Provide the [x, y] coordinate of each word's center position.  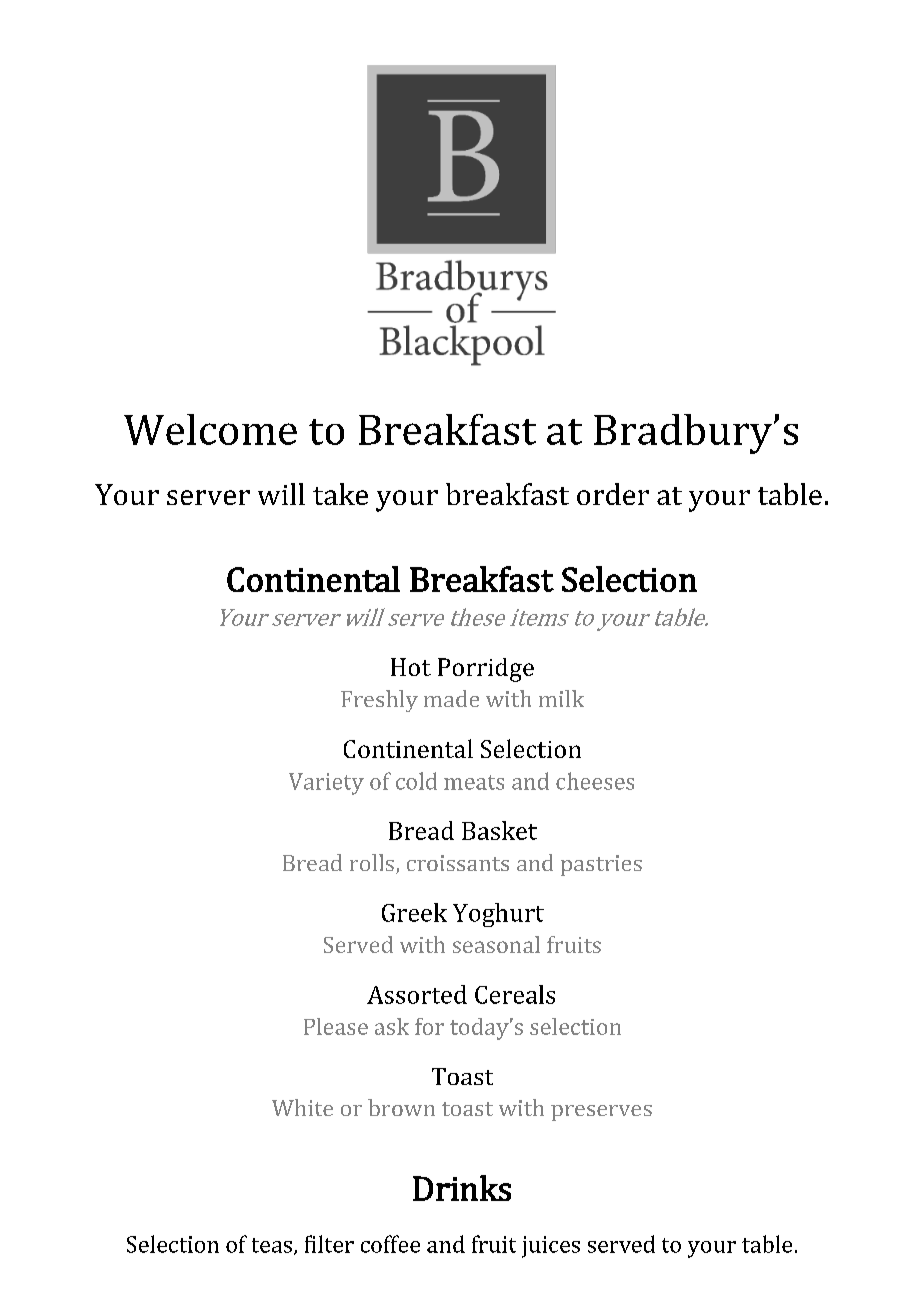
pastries [601, 865]
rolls [372, 862]
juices [551, 1247]
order [613, 494]
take [340, 494]
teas [272, 1245]
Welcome [210, 429]
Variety [326, 784]
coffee [390, 1244]
